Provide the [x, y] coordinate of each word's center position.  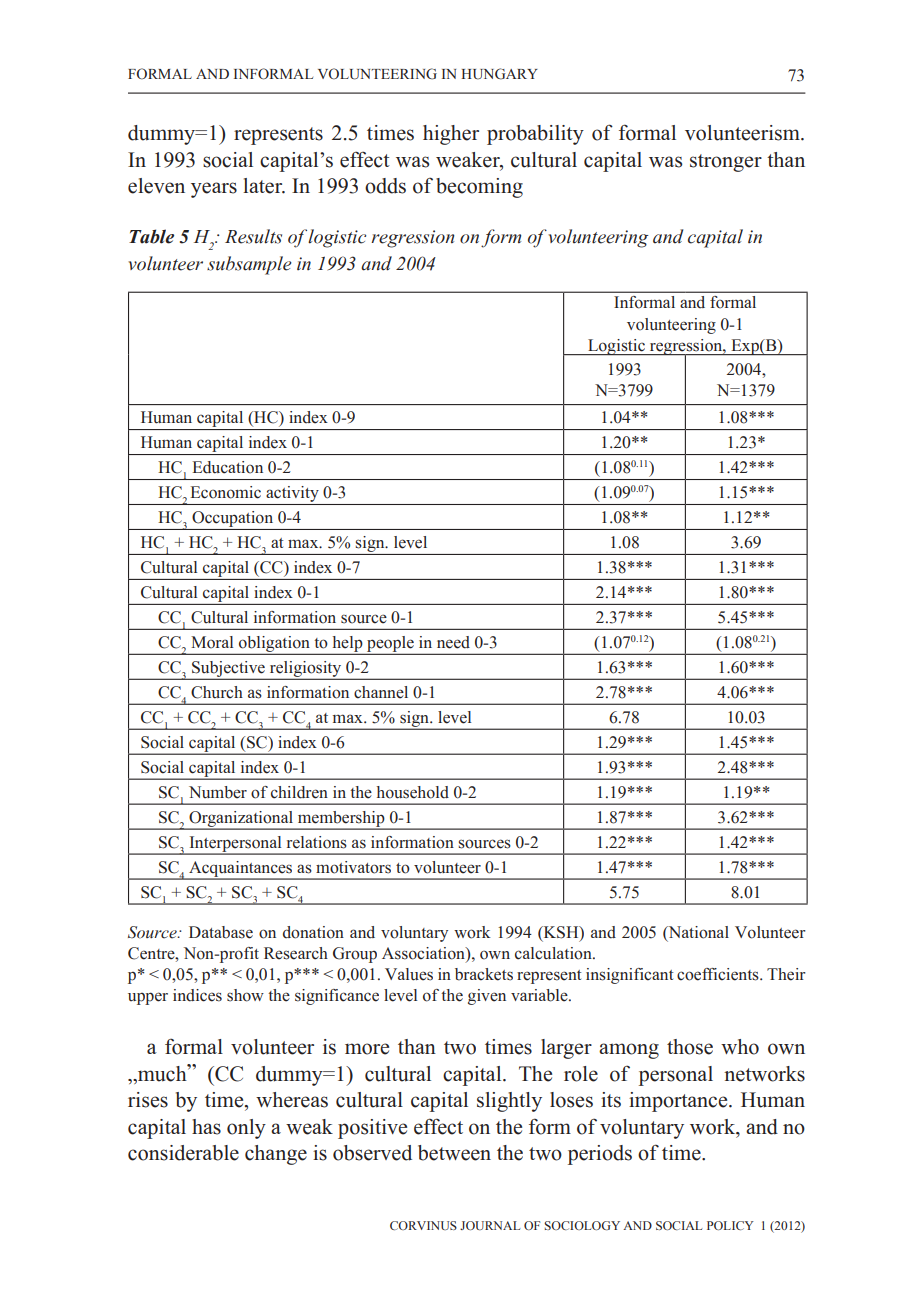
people [390, 645]
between [454, 1153]
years [214, 190]
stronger [726, 163]
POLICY [730, 1225]
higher [451, 135]
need [453, 642]
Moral [212, 642]
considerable [183, 1153]
